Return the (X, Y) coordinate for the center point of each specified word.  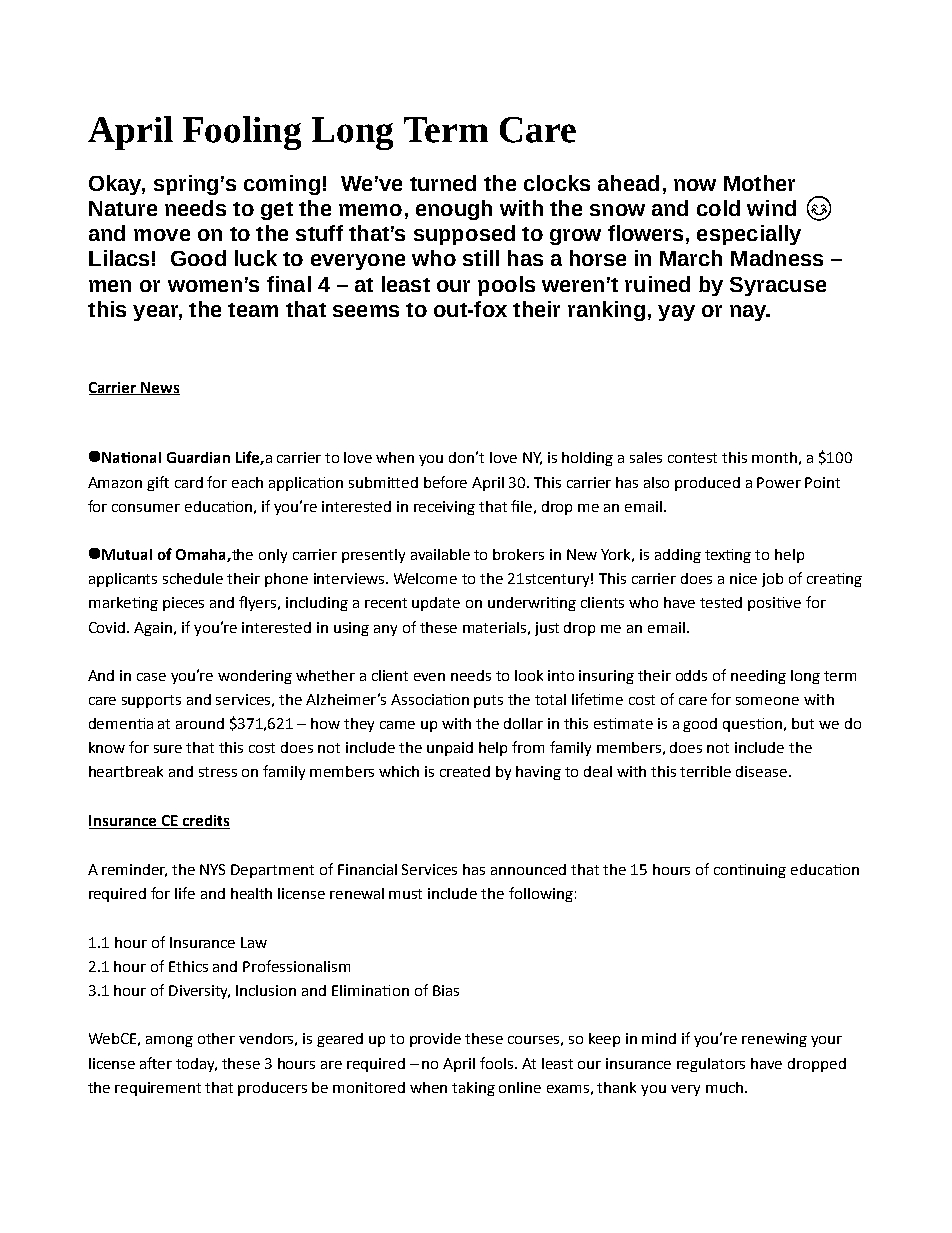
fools (498, 1063)
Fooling (242, 133)
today (196, 1065)
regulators (711, 1065)
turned (443, 183)
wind (771, 208)
